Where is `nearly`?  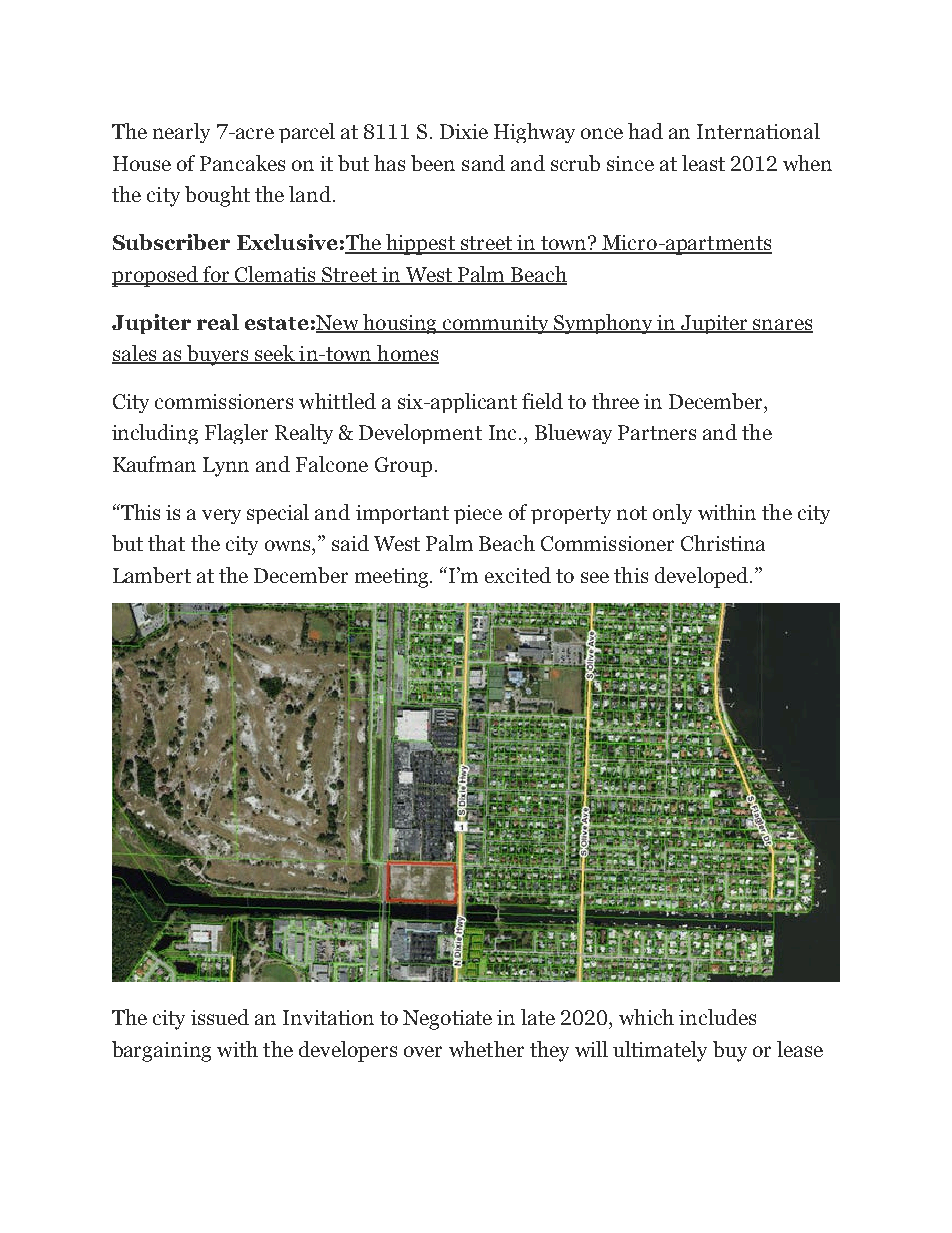 nearly is located at coordinates (181, 133).
